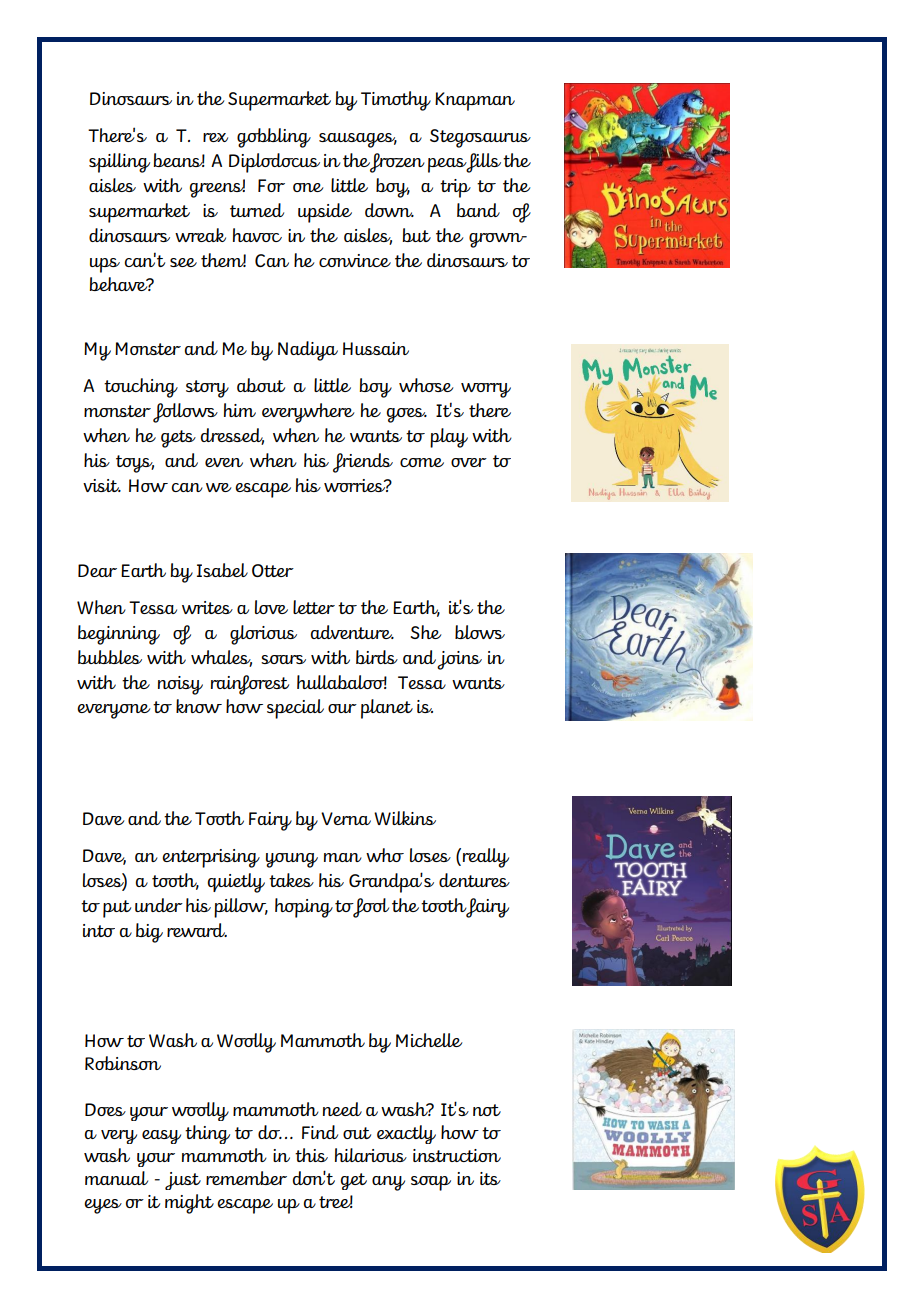 This screenshot has height=1308, width=924. I want to click on spilling, so click(119, 163).
